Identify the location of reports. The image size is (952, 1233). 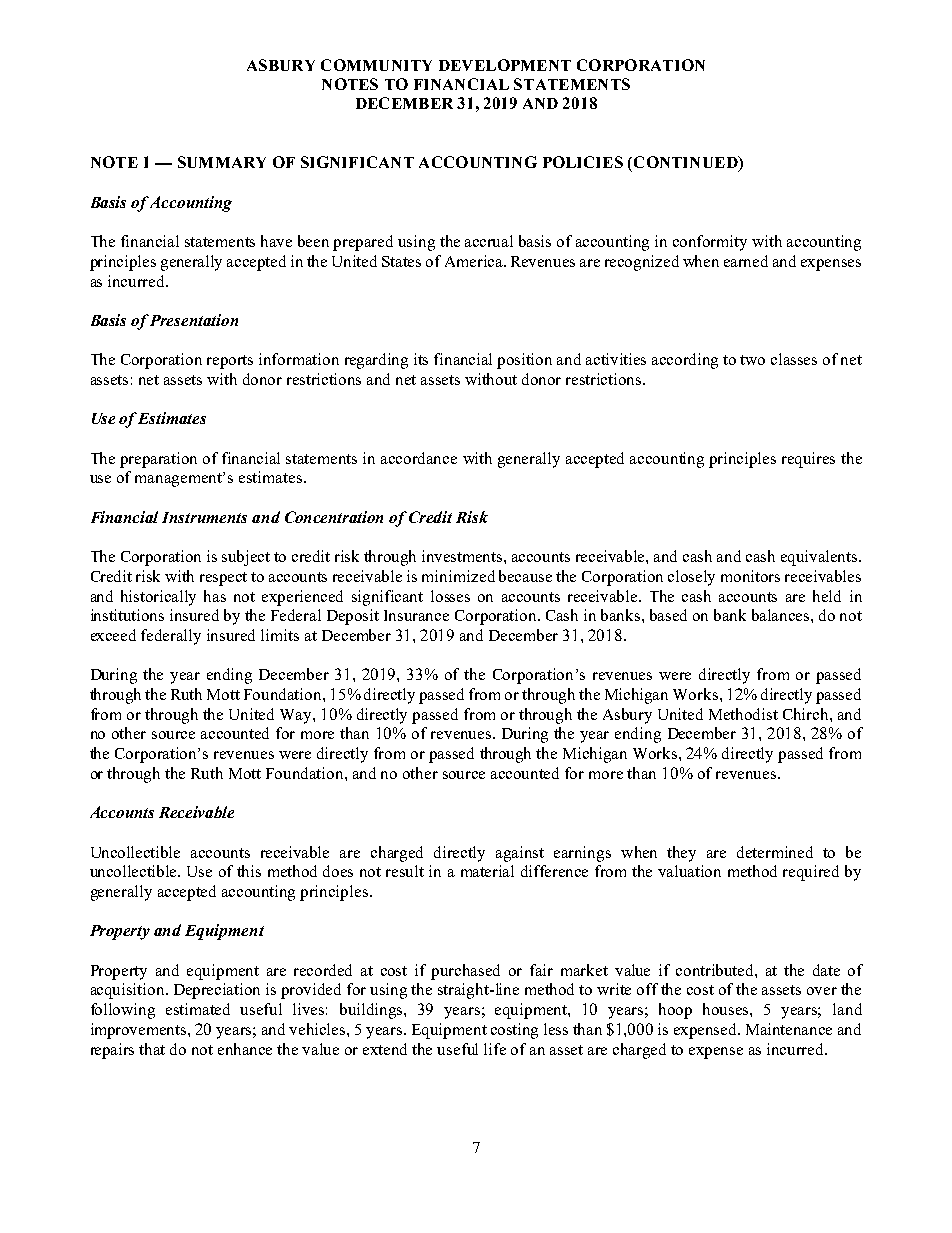
(230, 362).
